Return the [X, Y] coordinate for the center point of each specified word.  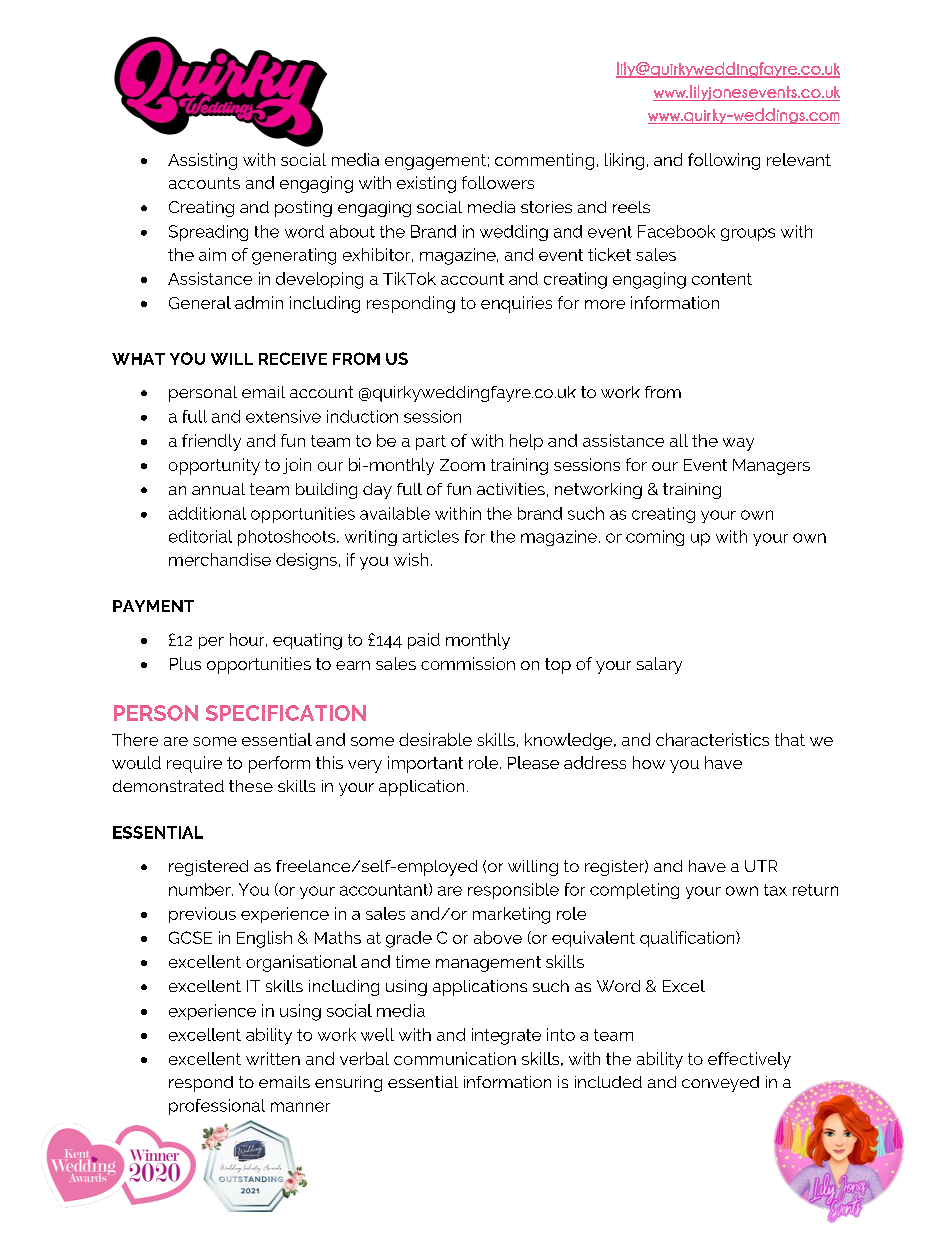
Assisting [202, 161]
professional [217, 1107]
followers [498, 182]
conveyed [720, 1084]
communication [455, 1058]
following [724, 161]
